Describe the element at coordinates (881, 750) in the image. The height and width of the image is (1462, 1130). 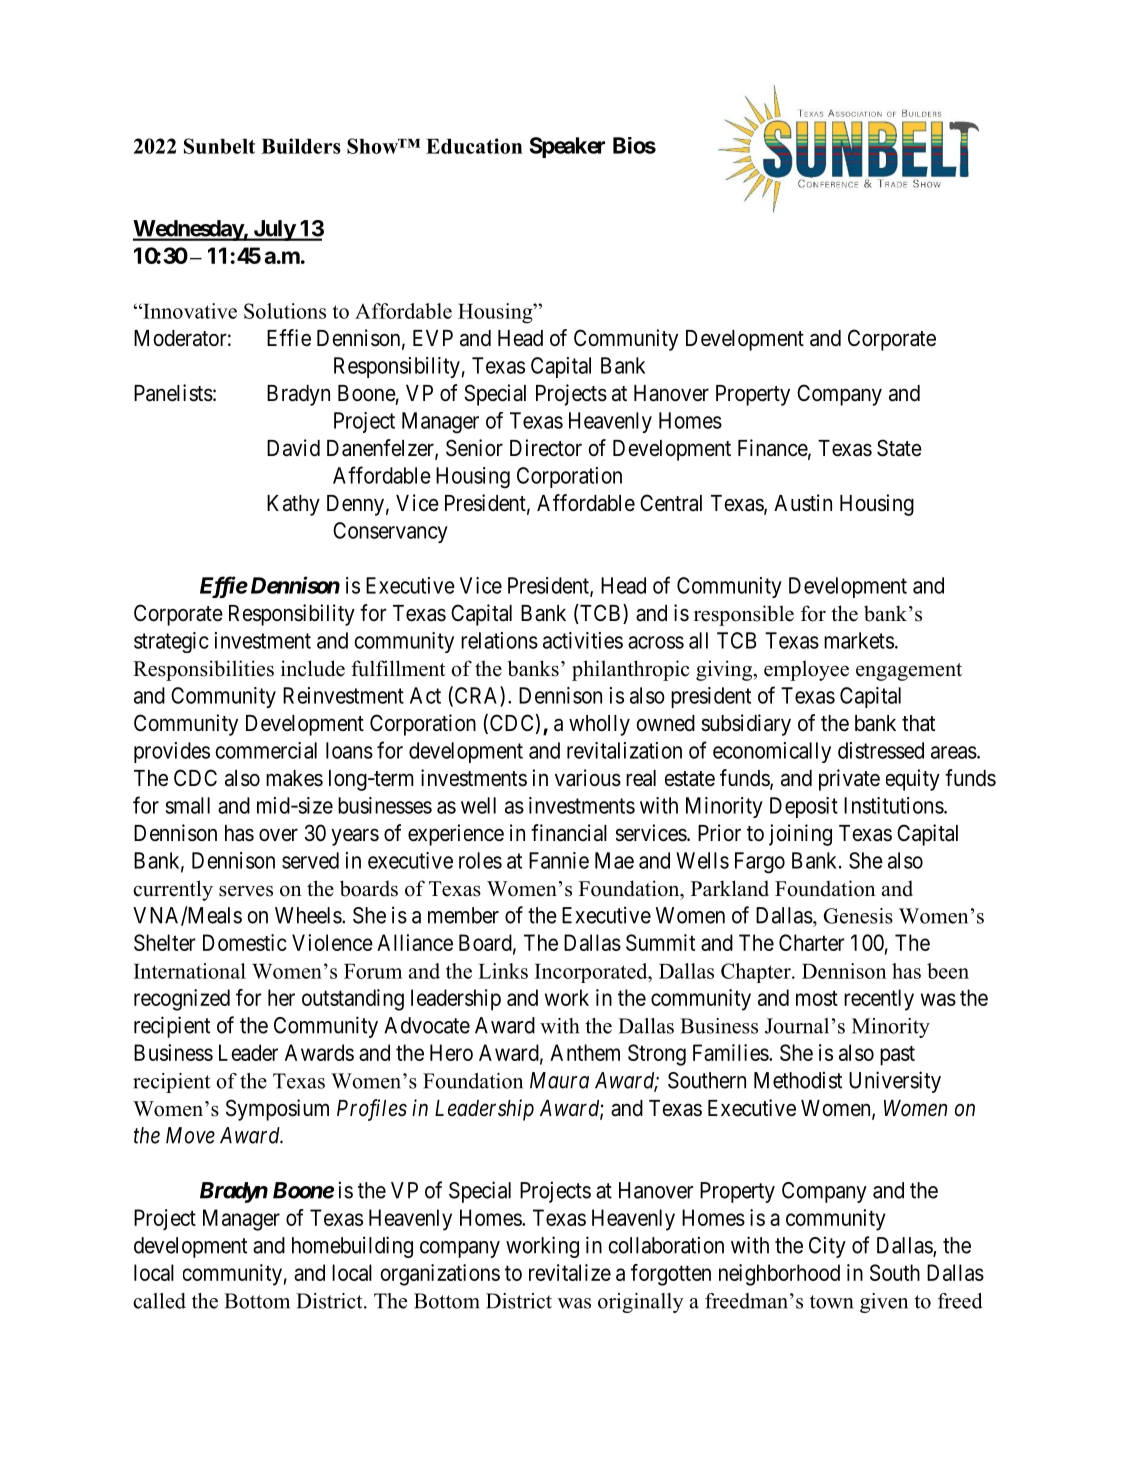
I see `distressed` at that location.
